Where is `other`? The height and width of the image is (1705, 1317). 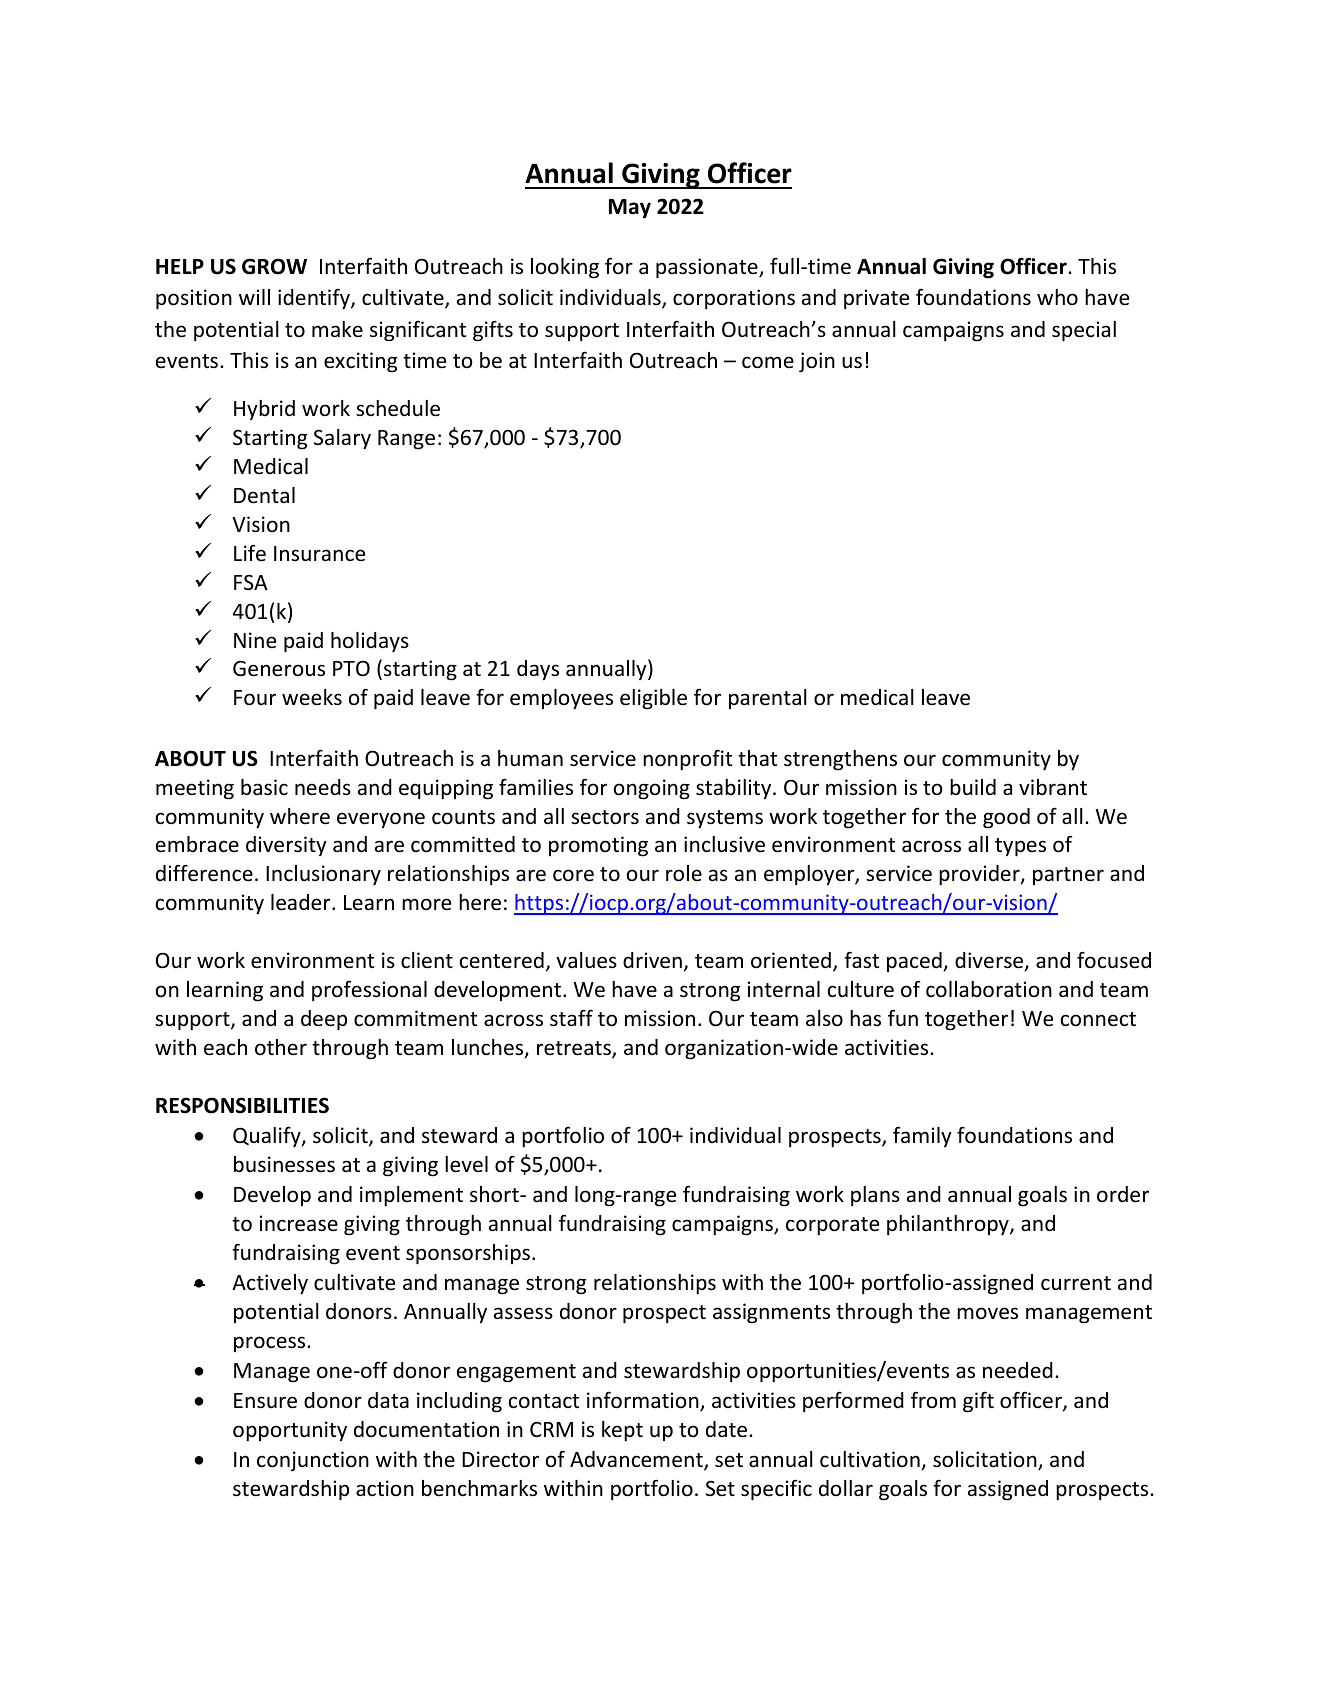
other is located at coordinates (281, 1047).
